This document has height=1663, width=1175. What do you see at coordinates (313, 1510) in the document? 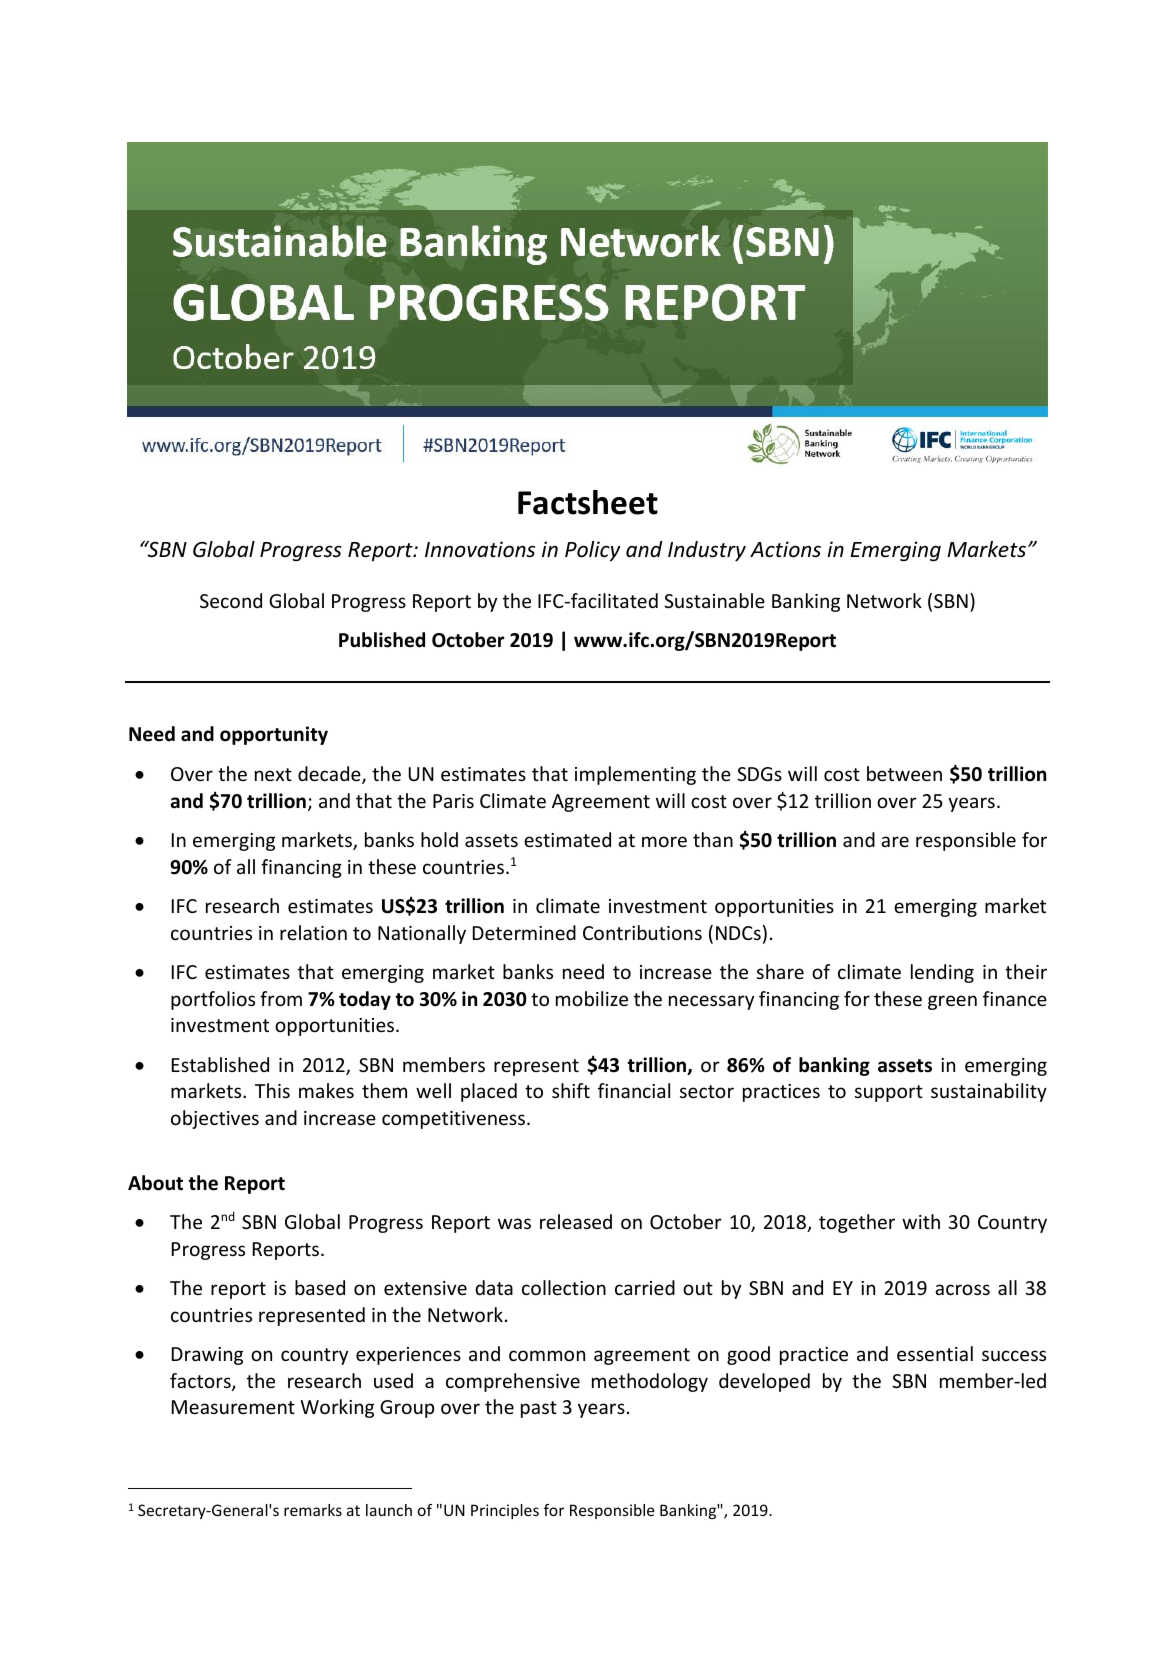
I see `remarks` at bounding box center [313, 1510].
